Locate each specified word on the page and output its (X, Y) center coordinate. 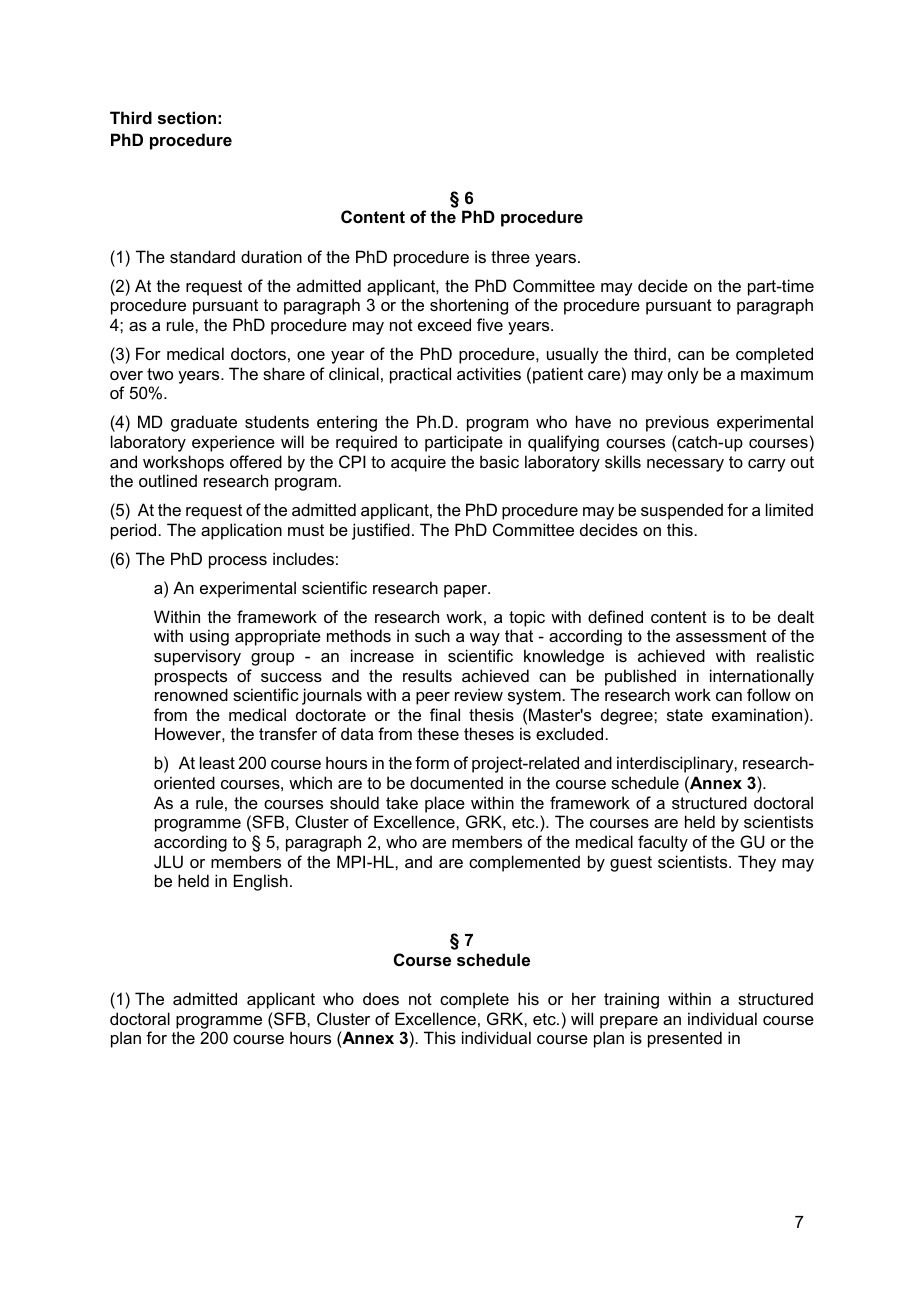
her (584, 998)
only (683, 375)
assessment (721, 636)
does (381, 998)
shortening (469, 306)
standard (202, 256)
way (485, 639)
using (209, 637)
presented (685, 1039)
